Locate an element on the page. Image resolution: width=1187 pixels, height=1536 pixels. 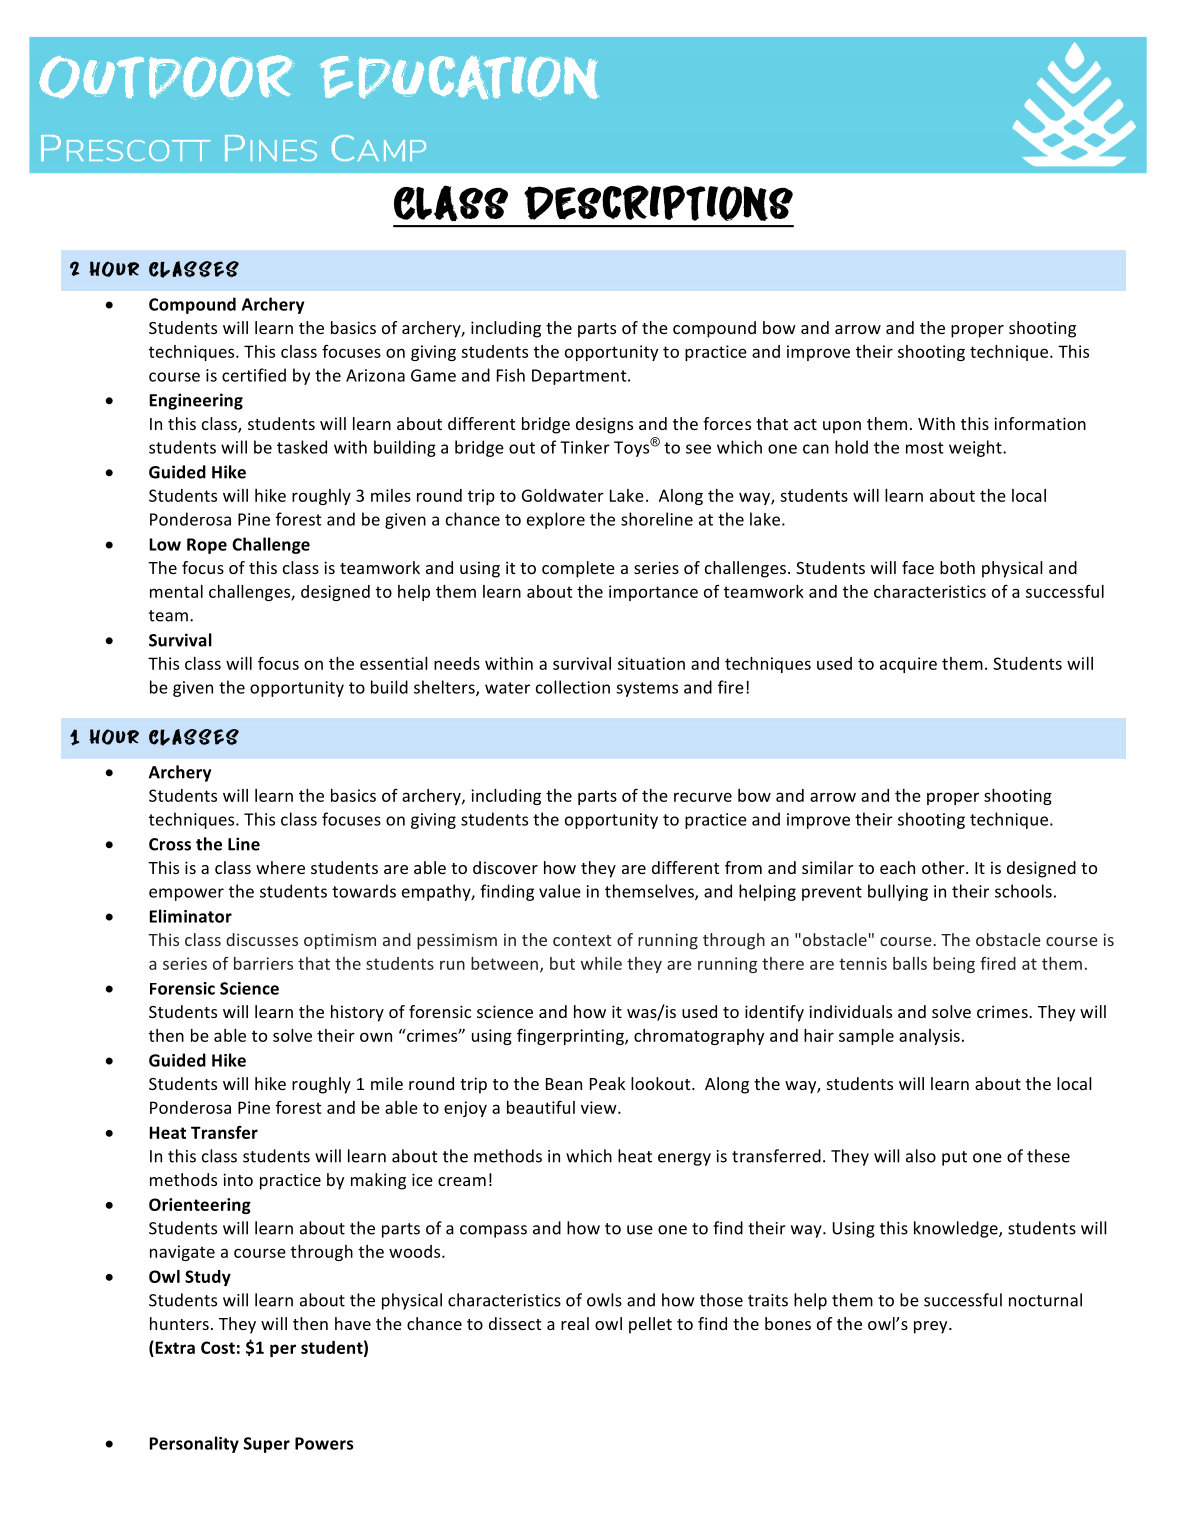
essential is located at coordinates (394, 663).
